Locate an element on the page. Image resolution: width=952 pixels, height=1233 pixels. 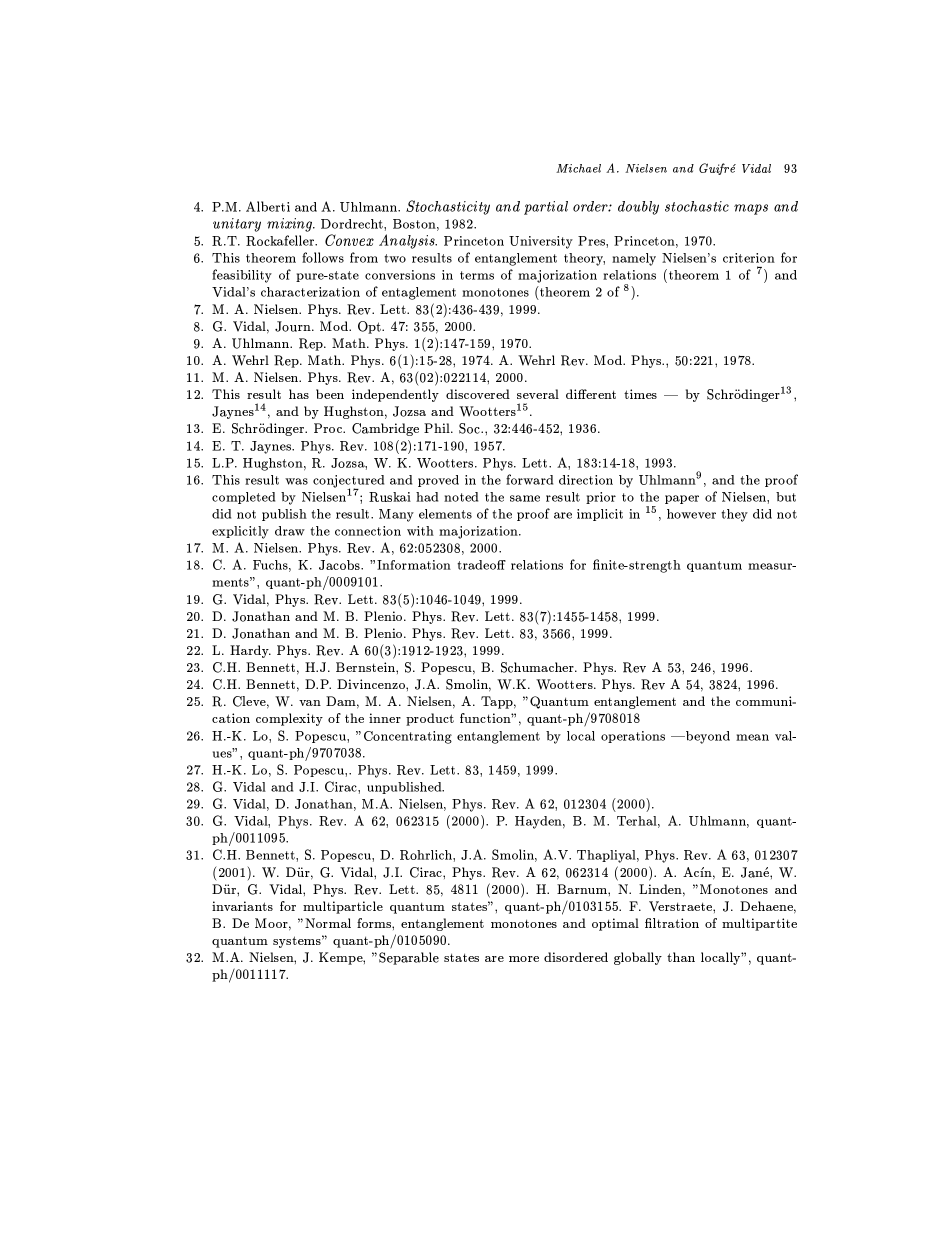
beyond is located at coordinates (706, 737).
